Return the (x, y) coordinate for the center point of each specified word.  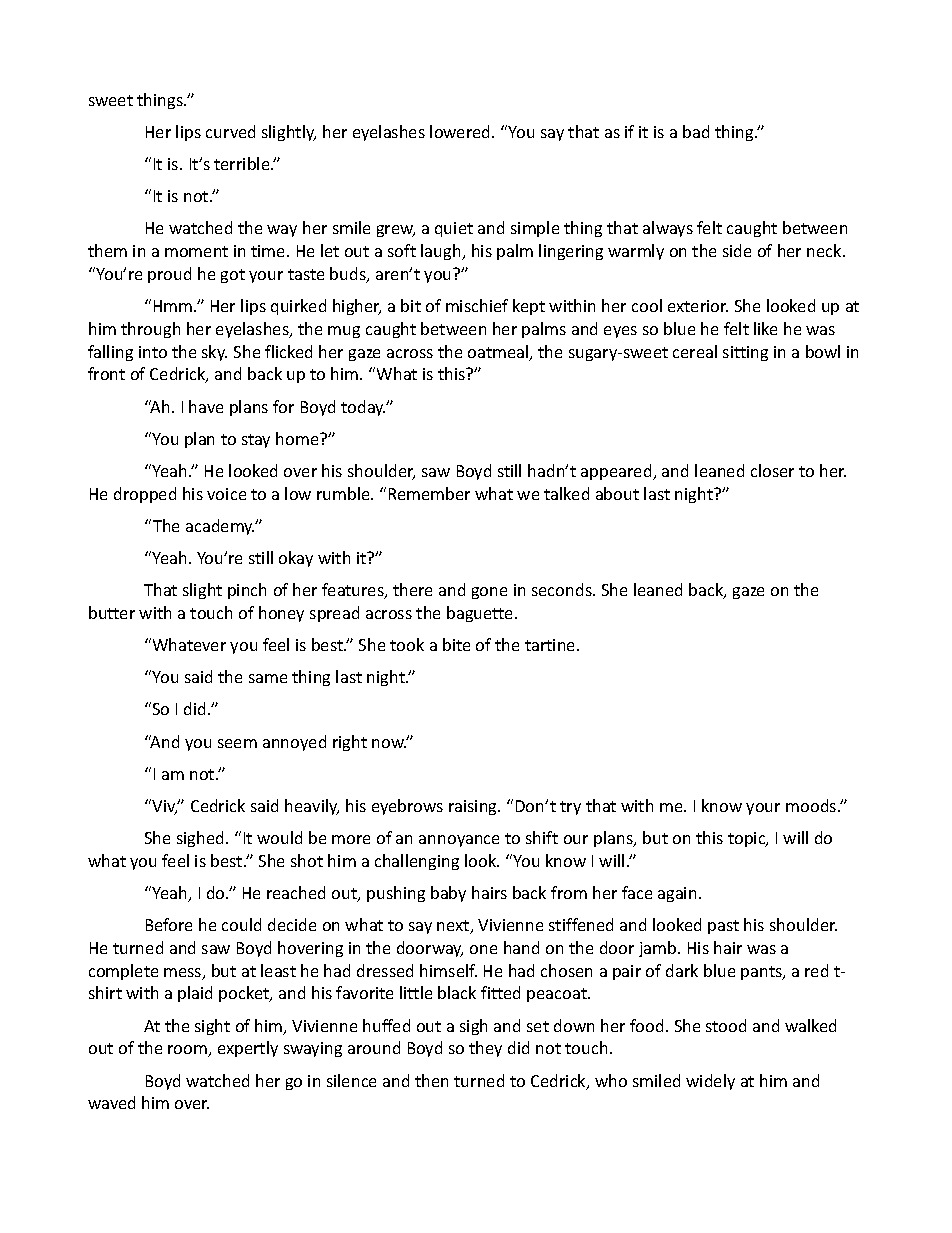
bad (696, 131)
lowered (461, 131)
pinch (247, 591)
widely (710, 1082)
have (206, 406)
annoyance (459, 841)
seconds (563, 589)
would (279, 837)
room (189, 1051)
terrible (243, 163)
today (363, 408)
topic (748, 839)
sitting (745, 353)
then (431, 1080)
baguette (481, 614)
